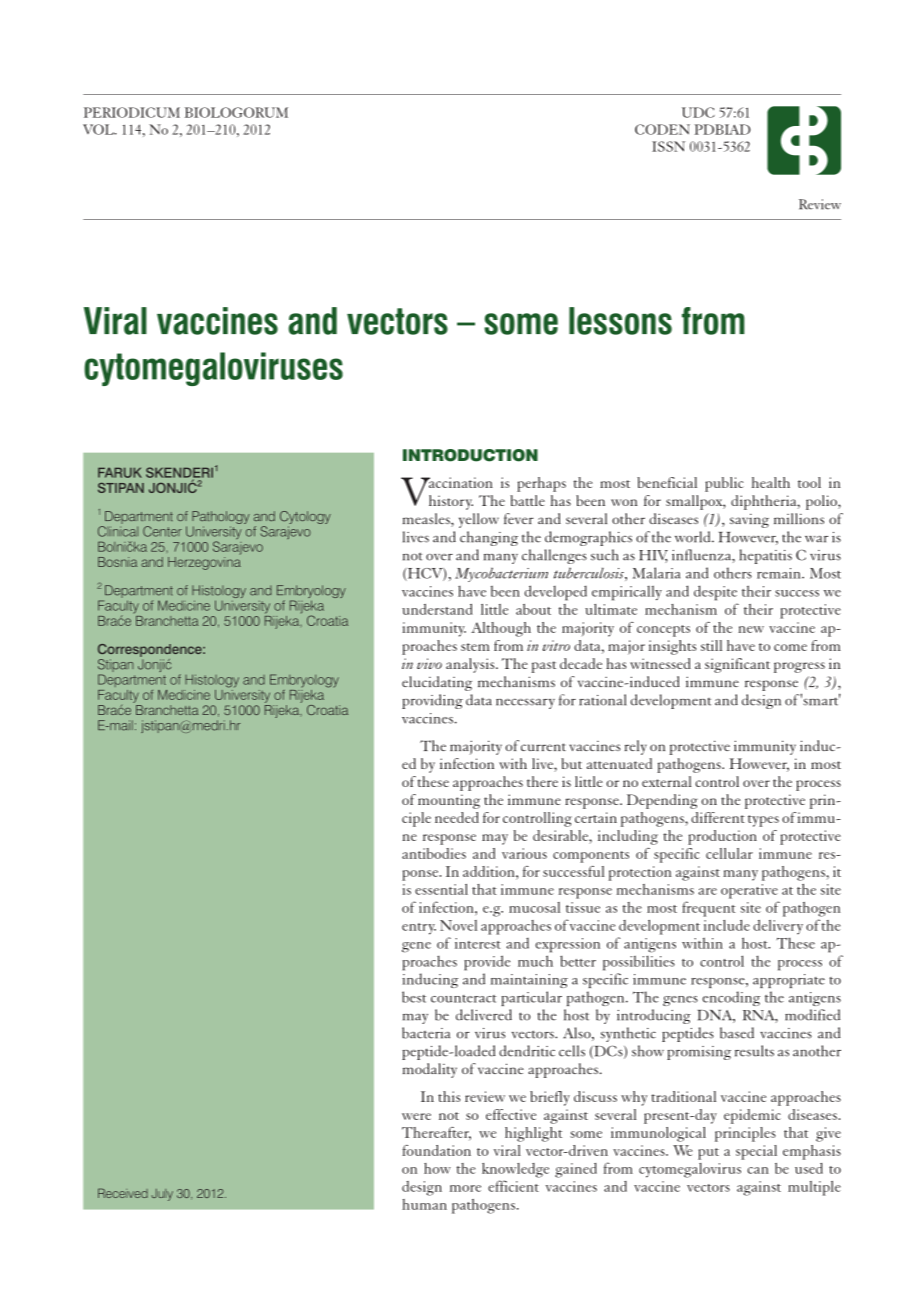 The height and width of the document is (1309, 924). Describe the element at coordinates (471, 665) in the document. I see `analysis` at that location.
